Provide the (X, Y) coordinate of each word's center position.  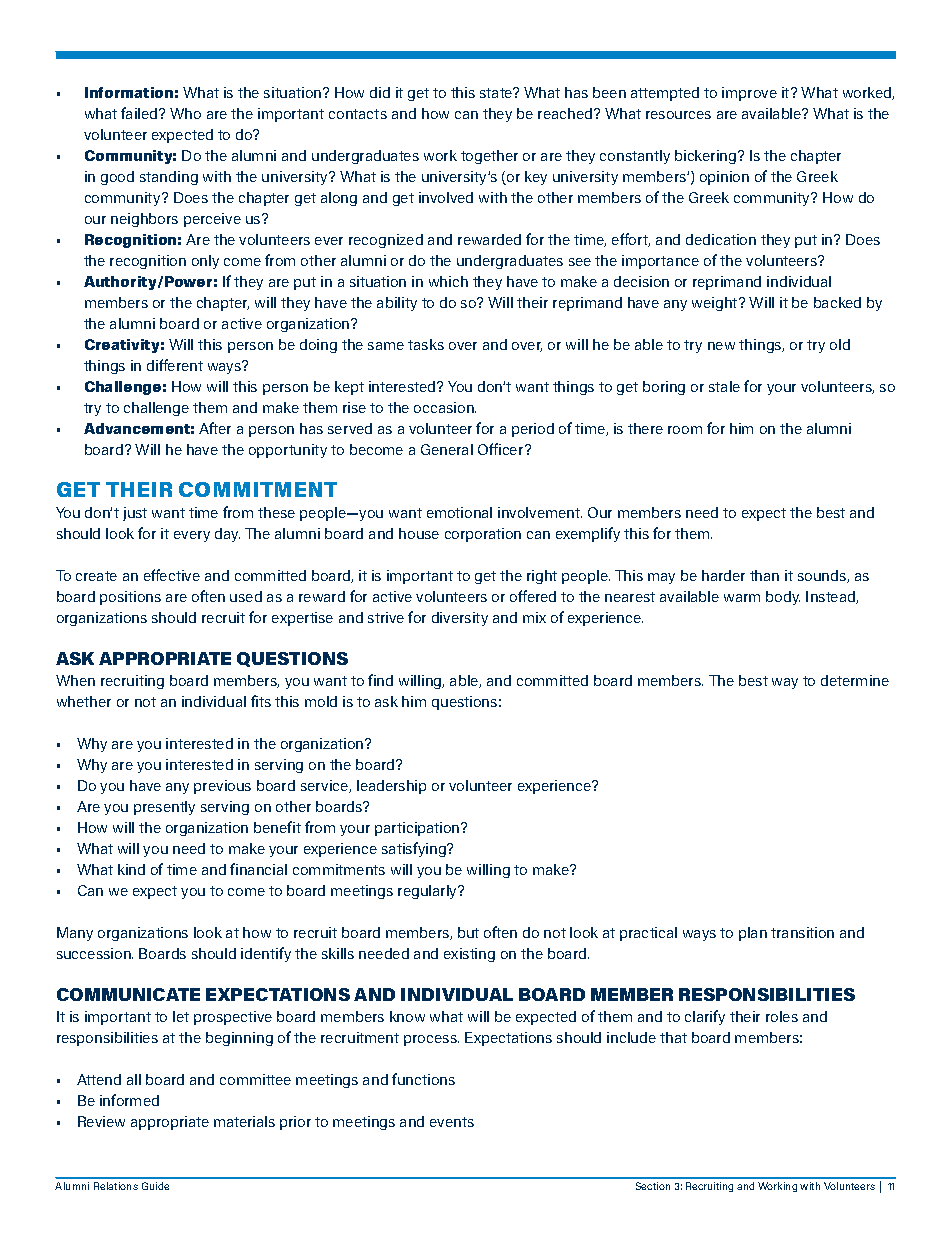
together (489, 157)
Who (185, 113)
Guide (155, 1186)
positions (130, 598)
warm (742, 598)
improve (749, 94)
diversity (460, 619)
